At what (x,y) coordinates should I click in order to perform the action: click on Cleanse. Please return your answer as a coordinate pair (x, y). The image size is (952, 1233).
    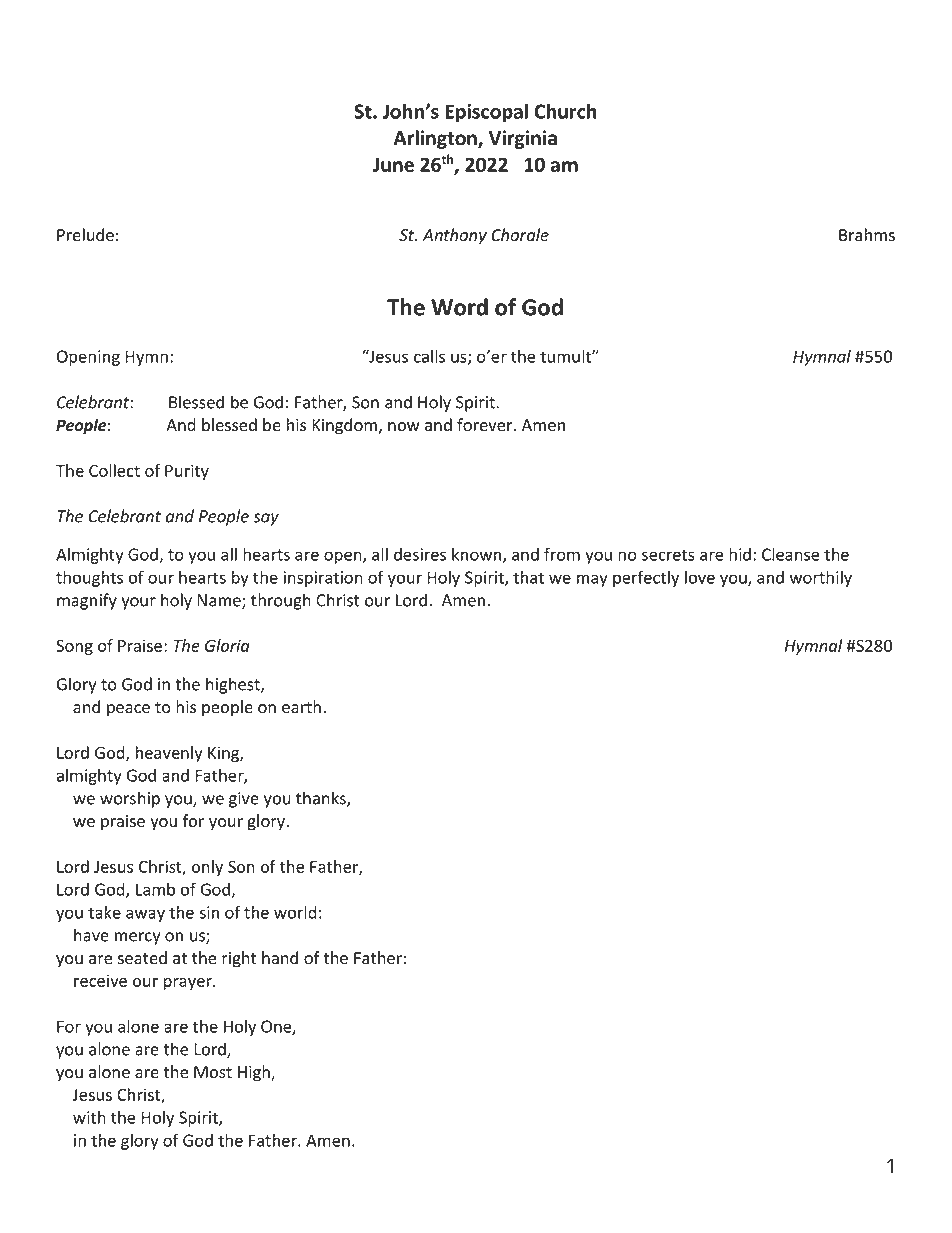
    Looking at the image, I should click on (790, 554).
